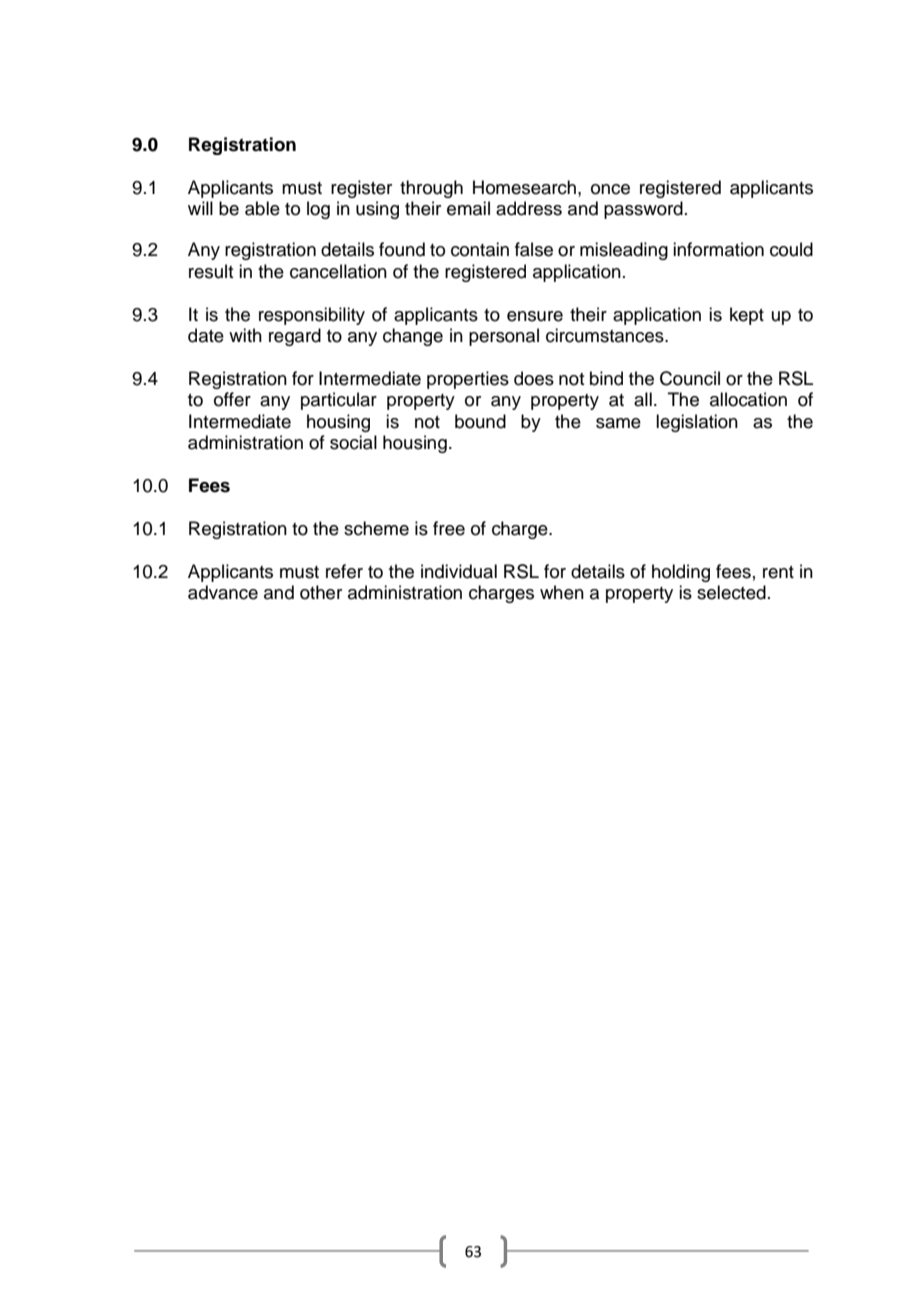 The height and width of the image is (1308, 924). What do you see at coordinates (232, 399) in the image?
I see `offer` at bounding box center [232, 399].
